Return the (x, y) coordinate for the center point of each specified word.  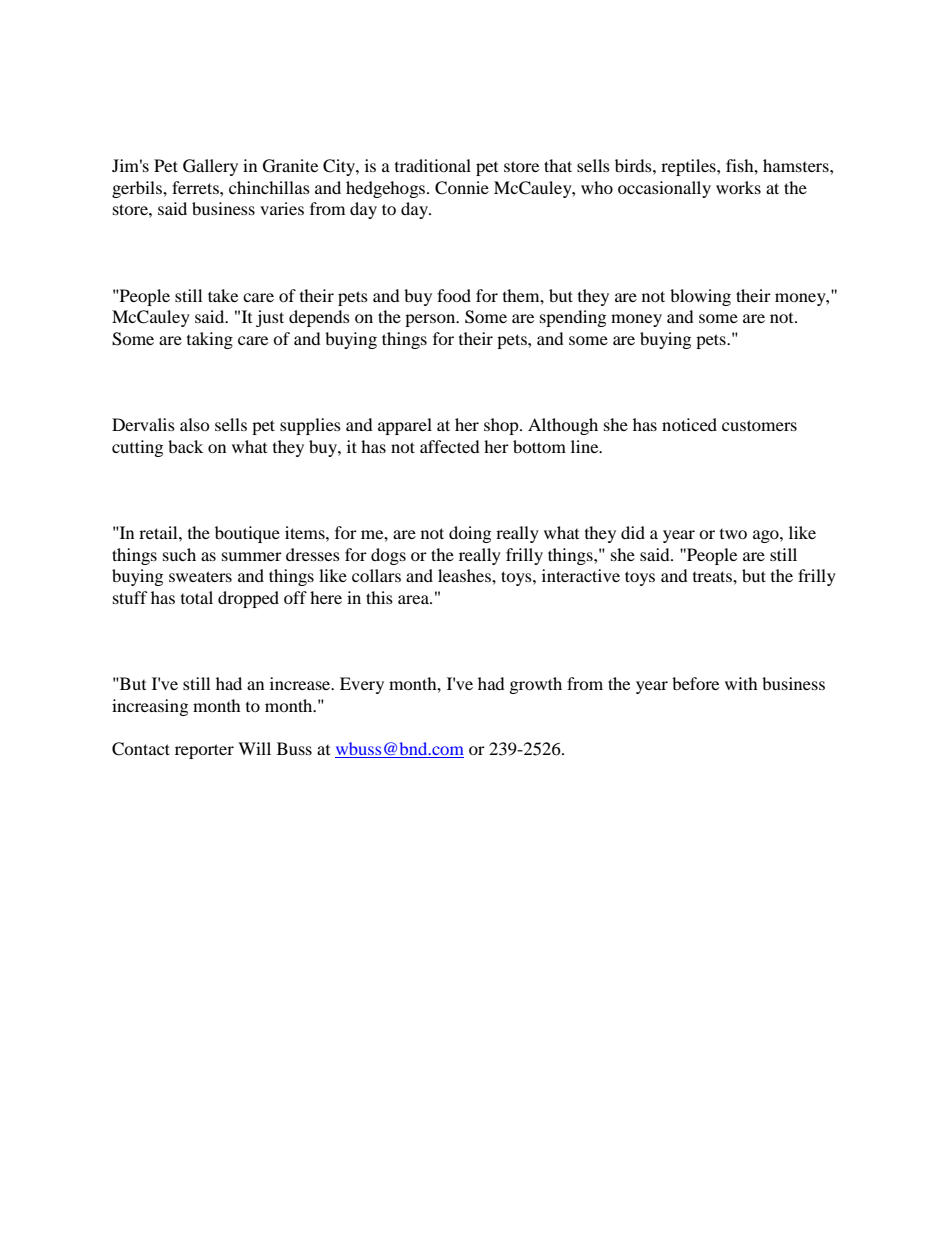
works (738, 187)
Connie (462, 188)
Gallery (210, 167)
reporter (204, 751)
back (185, 446)
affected (450, 446)
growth (536, 685)
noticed (689, 424)
